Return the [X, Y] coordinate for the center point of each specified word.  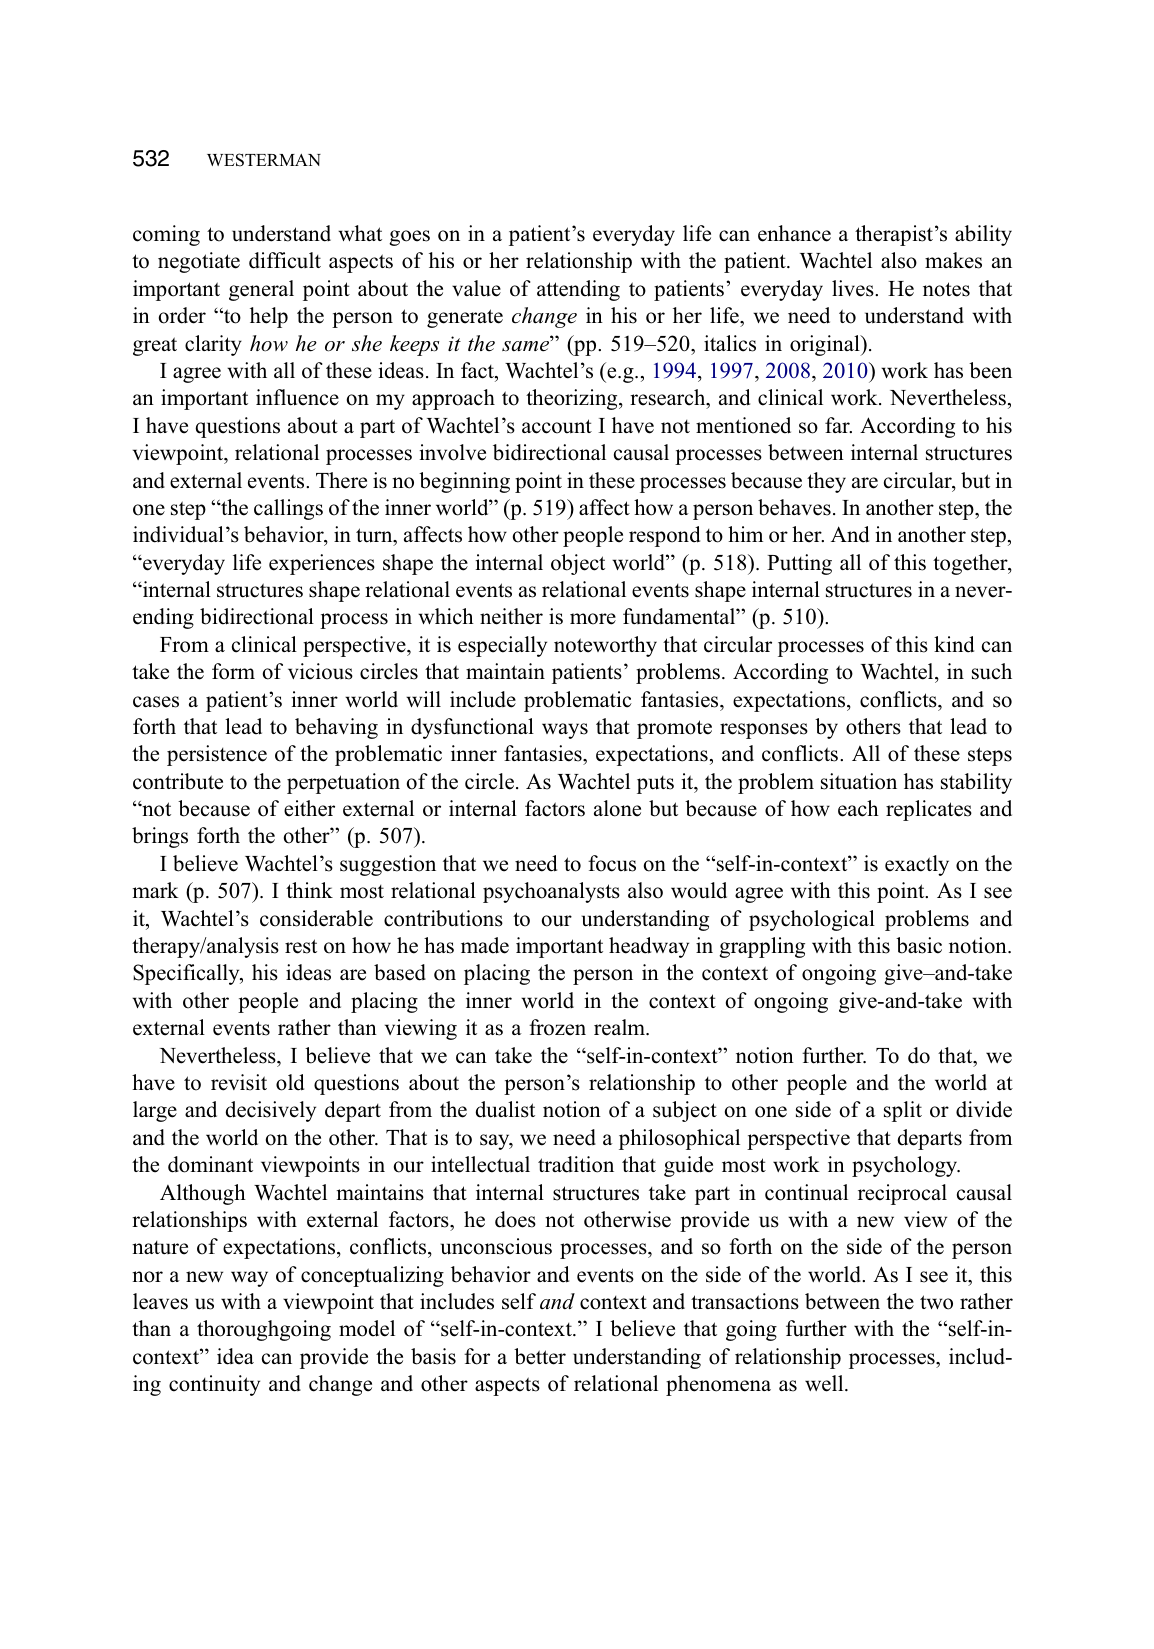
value [476, 288]
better [540, 1356]
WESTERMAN [264, 160]
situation [859, 781]
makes [953, 260]
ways [565, 731]
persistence [217, 755]
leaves [160, 1301]
